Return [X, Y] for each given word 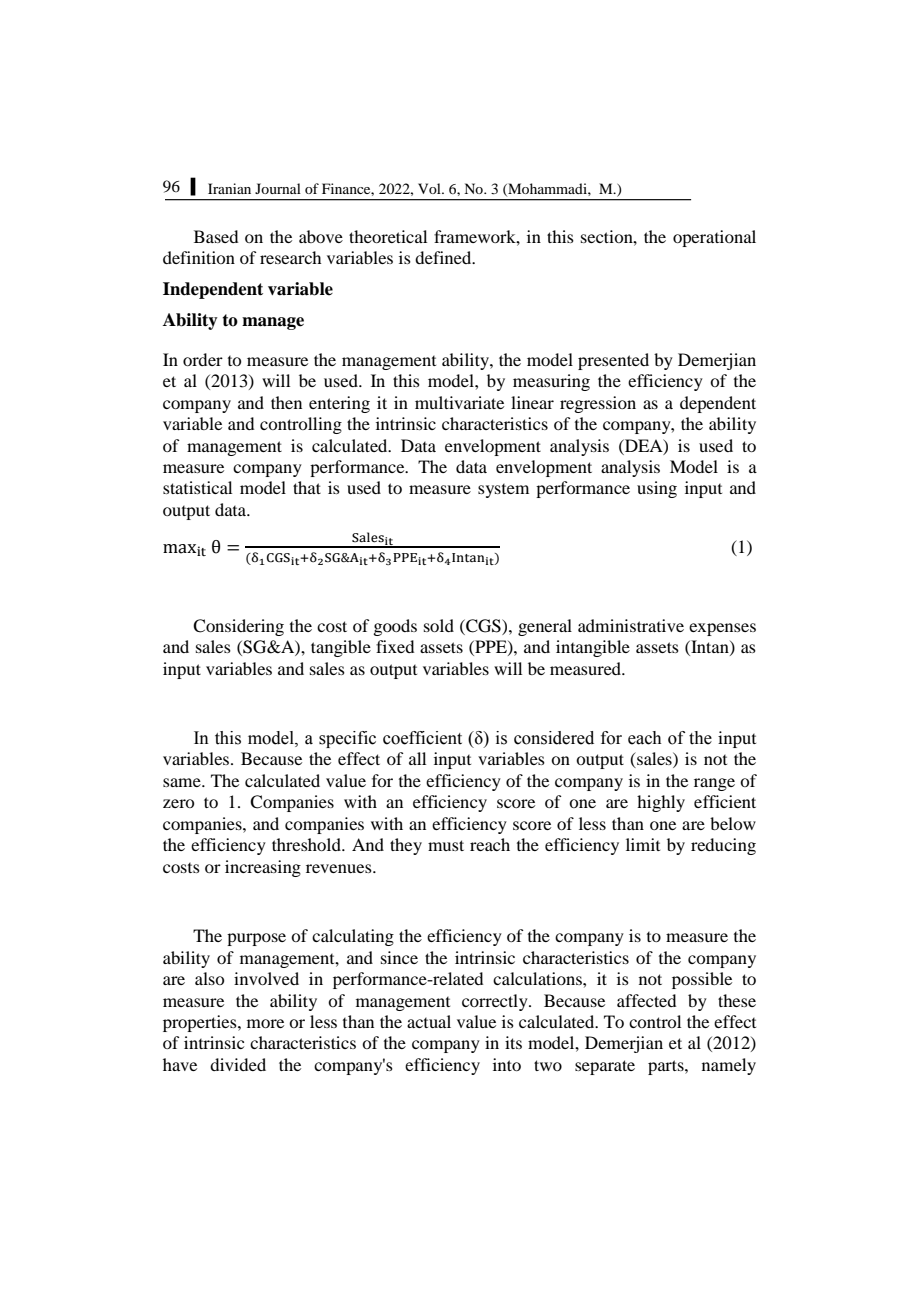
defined [444, 257]
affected [646, 1000]
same [183, 782]
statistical [197, 487]
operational [714, 238]
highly [661, 803]
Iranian [229, 188]
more [265, 1023]
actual [429, 1021]
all [417, 758]
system [503, 491]
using [657, 489]
